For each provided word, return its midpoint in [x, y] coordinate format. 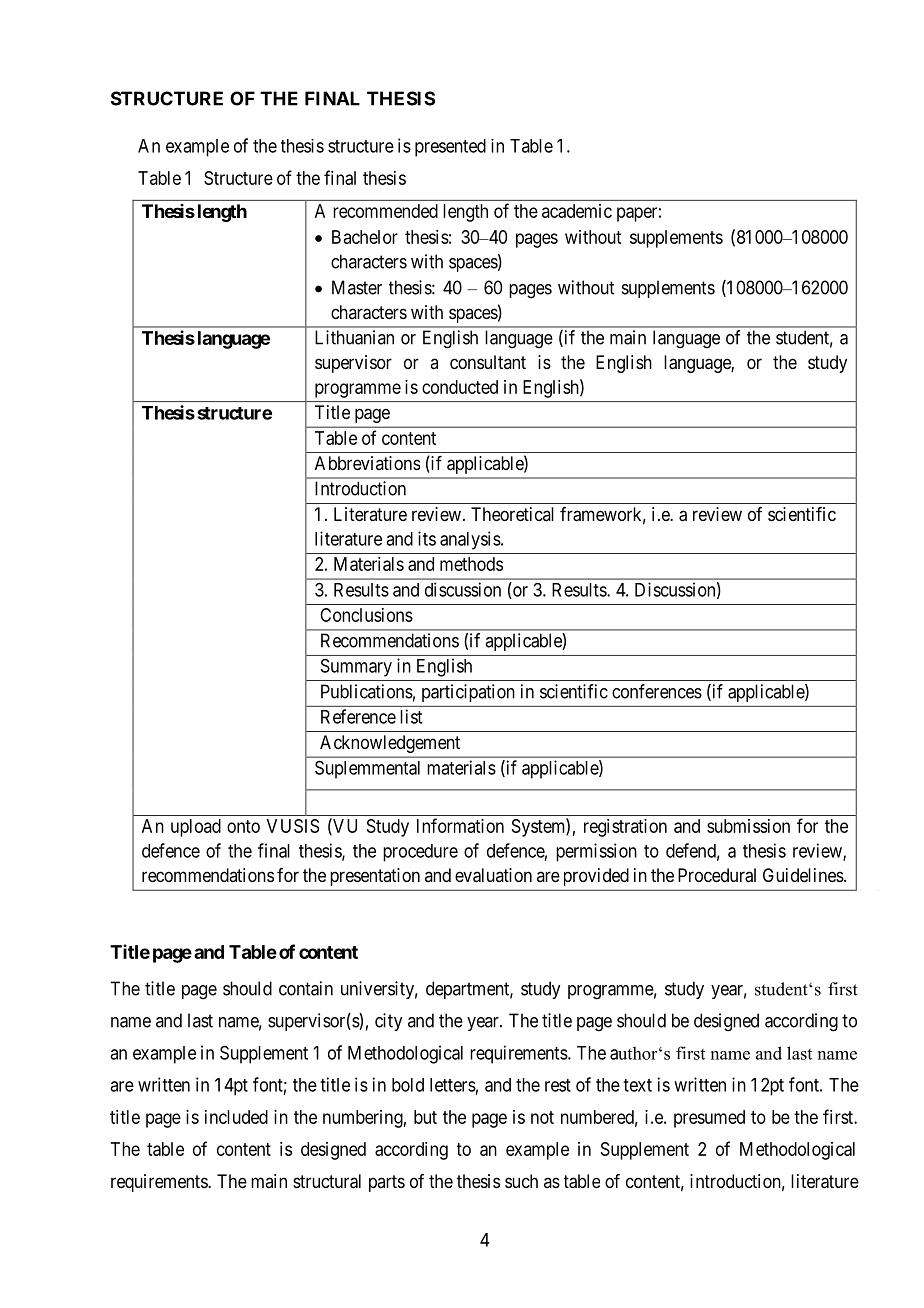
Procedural [717, 875]
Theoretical [512, 514]
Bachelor [365, 237]
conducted [460, 387]
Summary [356, 668]
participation [468, 693]
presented [450, 148]
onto [243, 826]
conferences [657, 691]
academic [577, 211]
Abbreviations [367, 463]
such [521, 1181]
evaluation [493, 875]
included [236, 1117]
